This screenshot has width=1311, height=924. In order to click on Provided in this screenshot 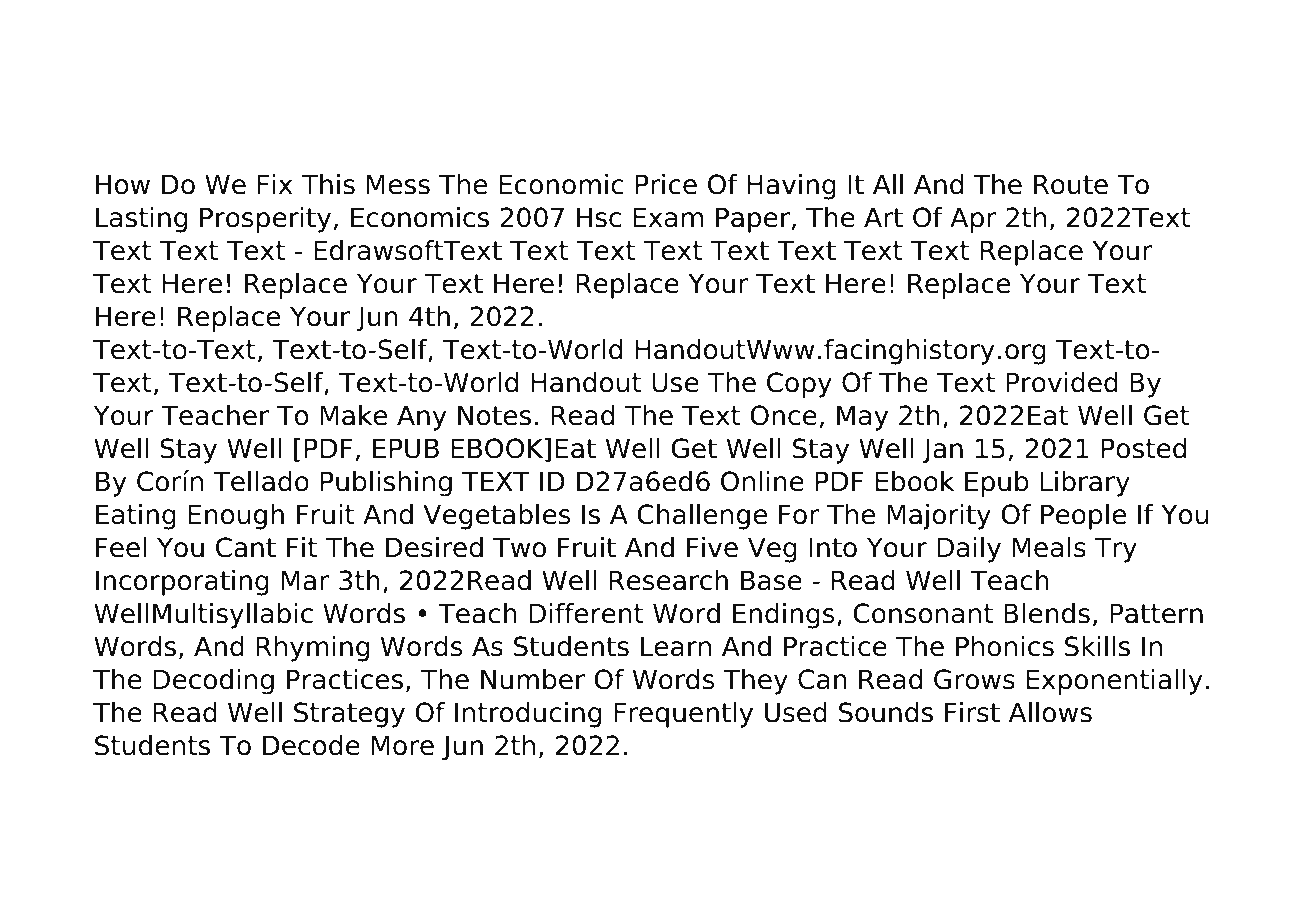, I will do `click(1062, 382)`.
